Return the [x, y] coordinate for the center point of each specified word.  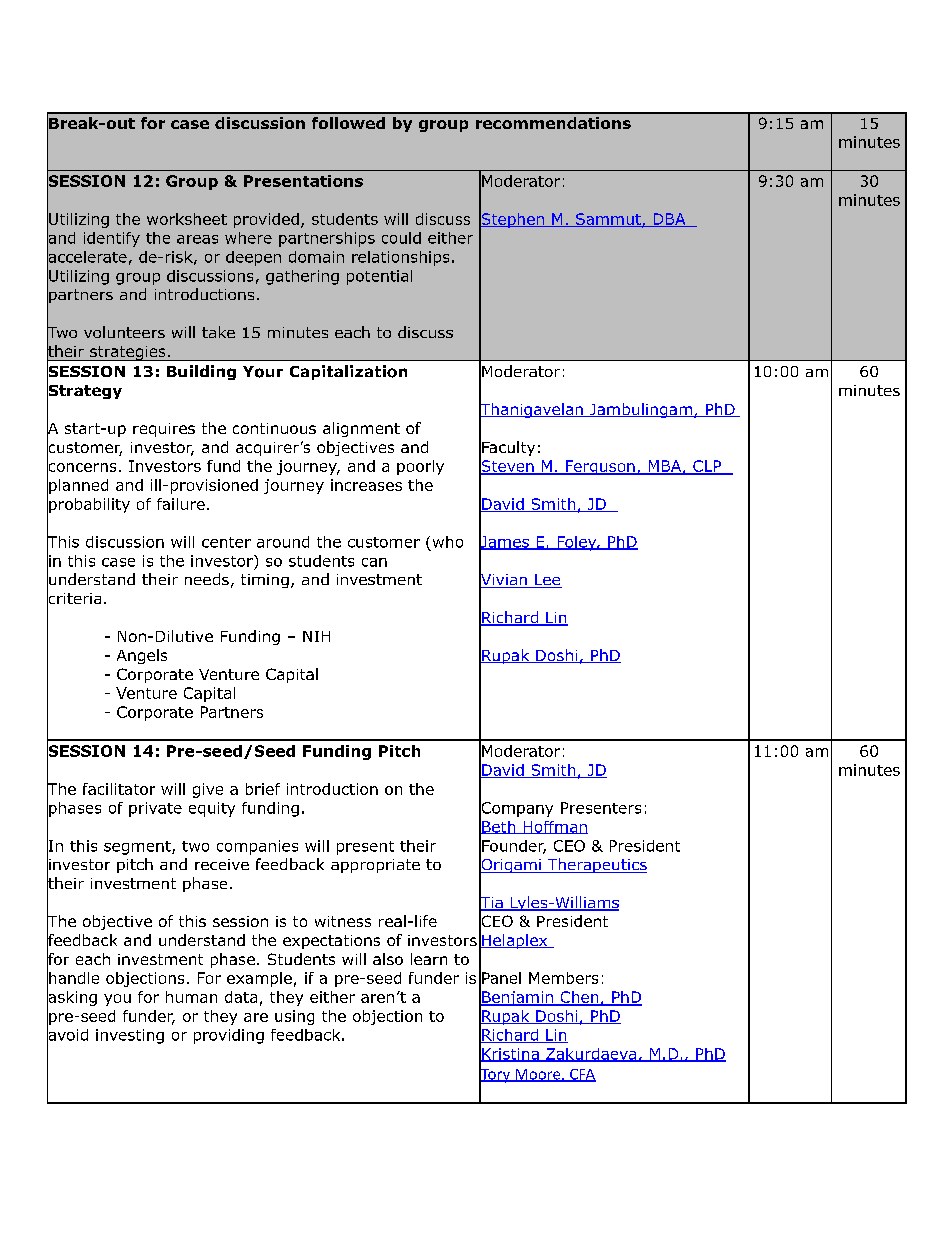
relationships [400, 258]
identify [112, 239]
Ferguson [600, 467]
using [294, 1017]
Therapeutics [596, 865]
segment [138, 848]
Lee [547, 581]
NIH [316, 636]
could [401, 238]
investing [130, 1036]
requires [164, 430]
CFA [582, 1075]
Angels [142, 656]
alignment [361, 429]
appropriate [375, 866]
